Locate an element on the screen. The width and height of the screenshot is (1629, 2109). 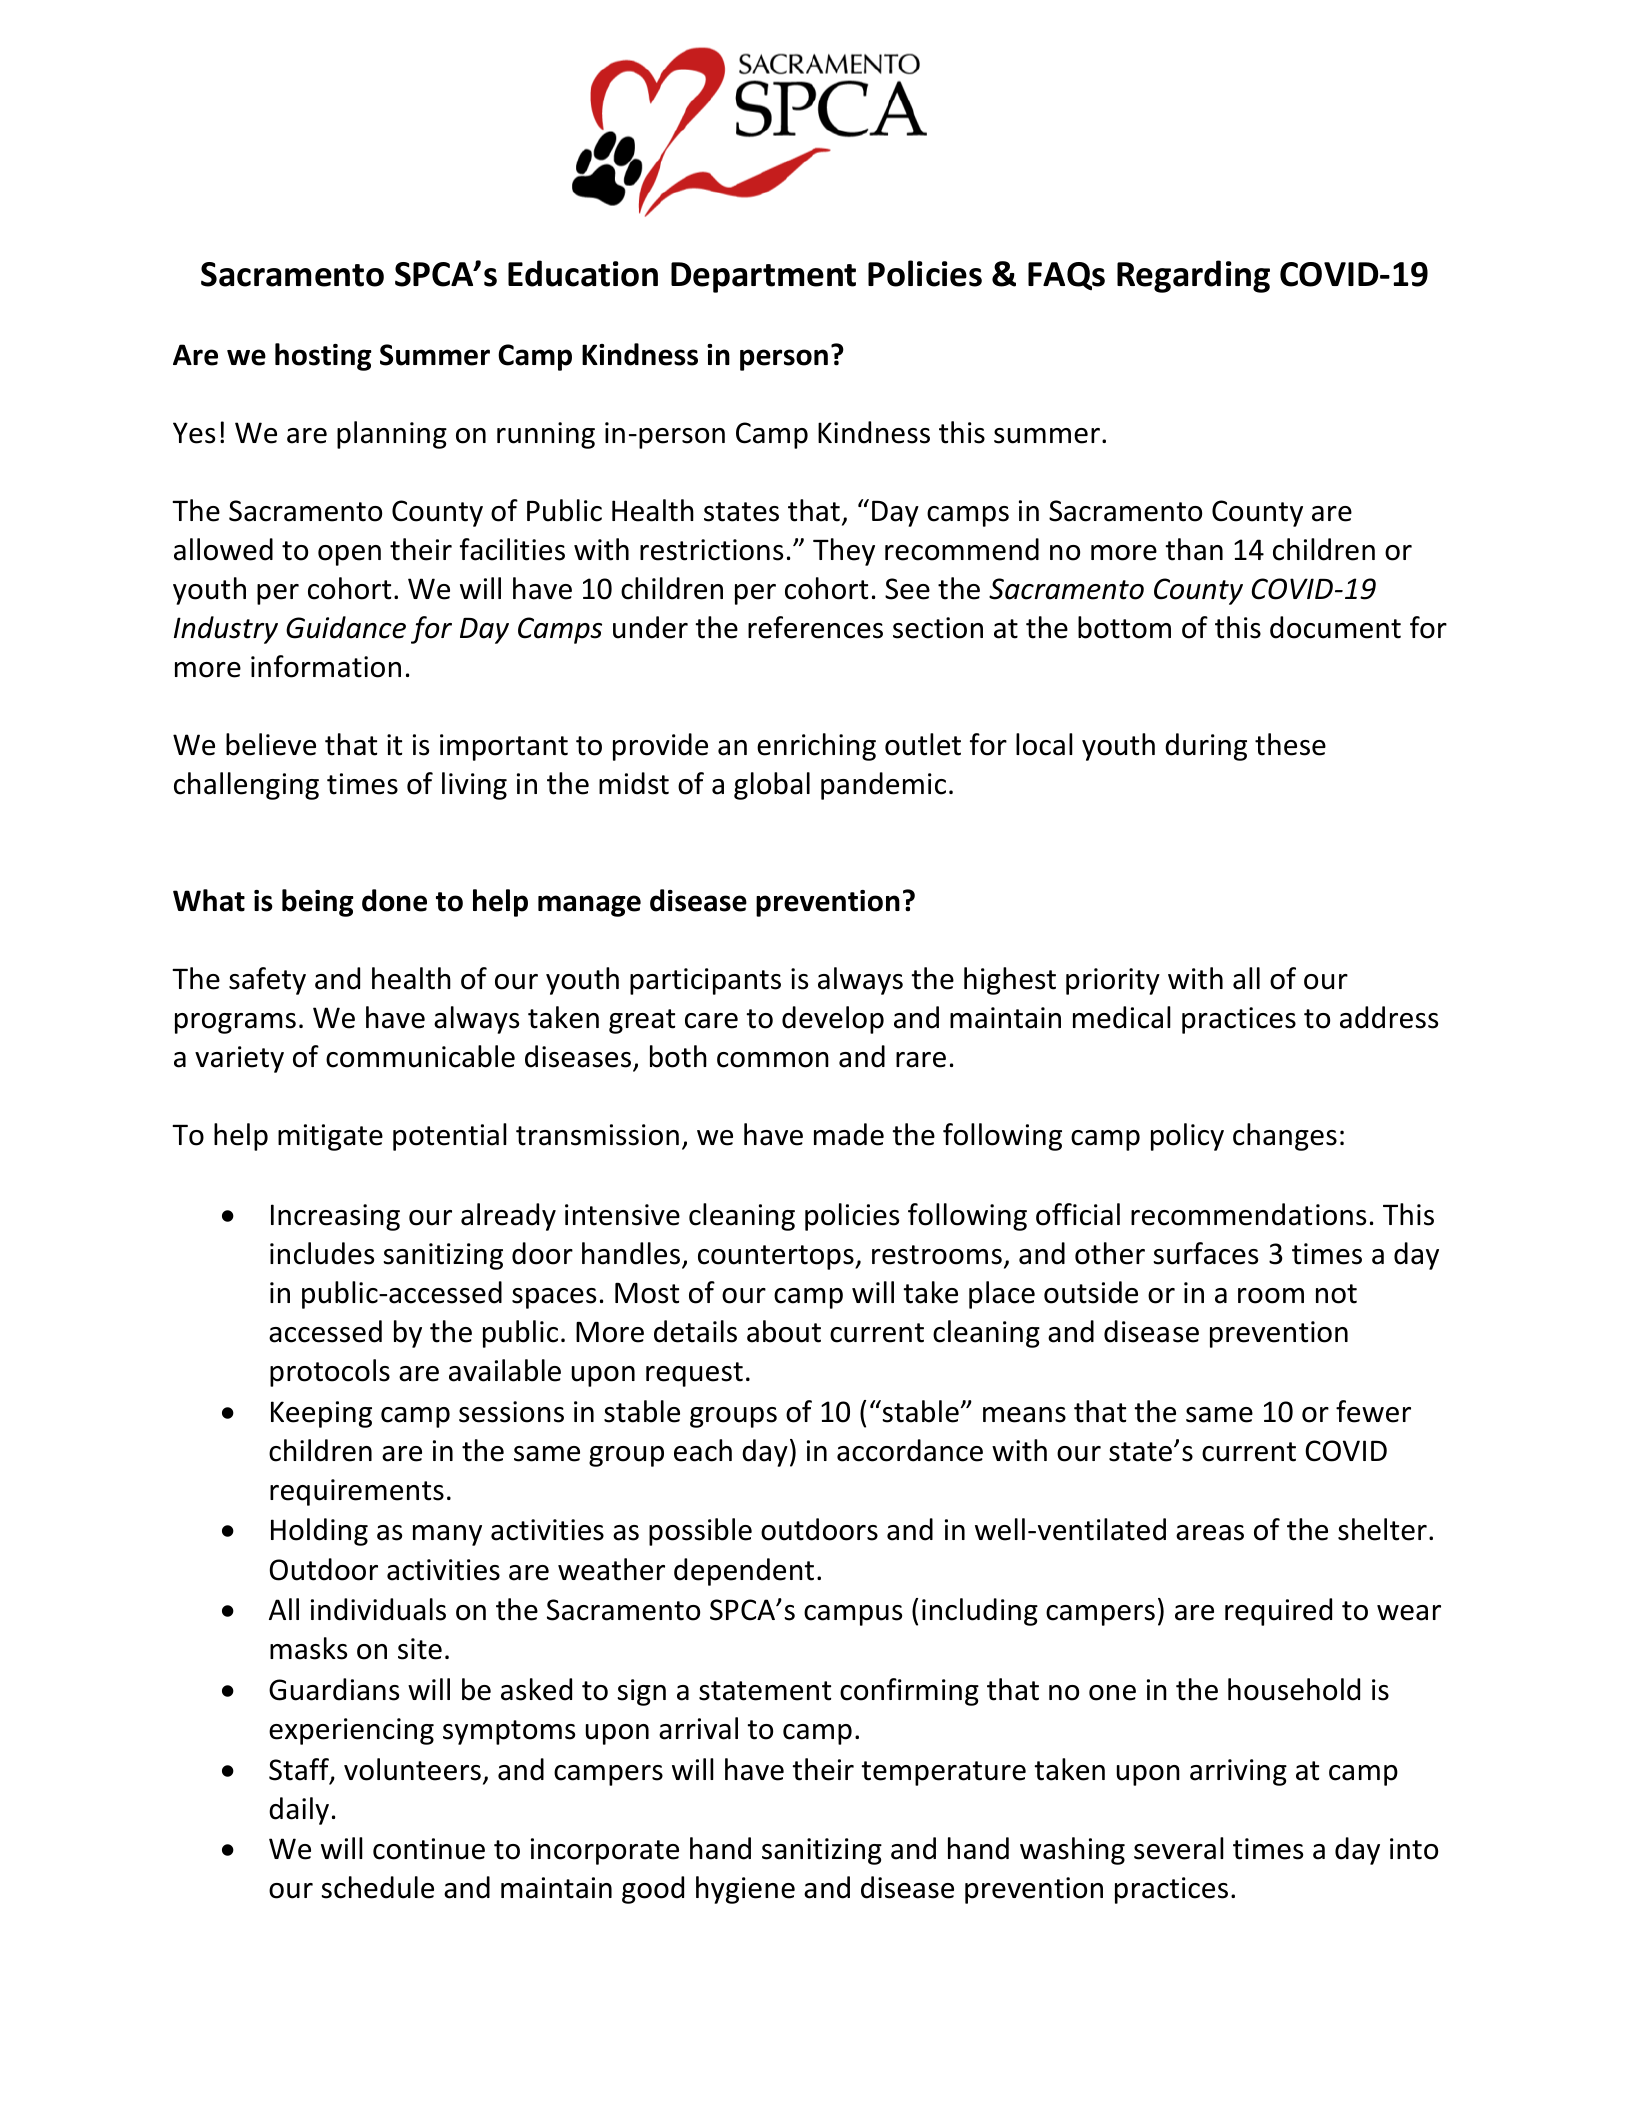
hosting is located at coordinates (323, 357).
